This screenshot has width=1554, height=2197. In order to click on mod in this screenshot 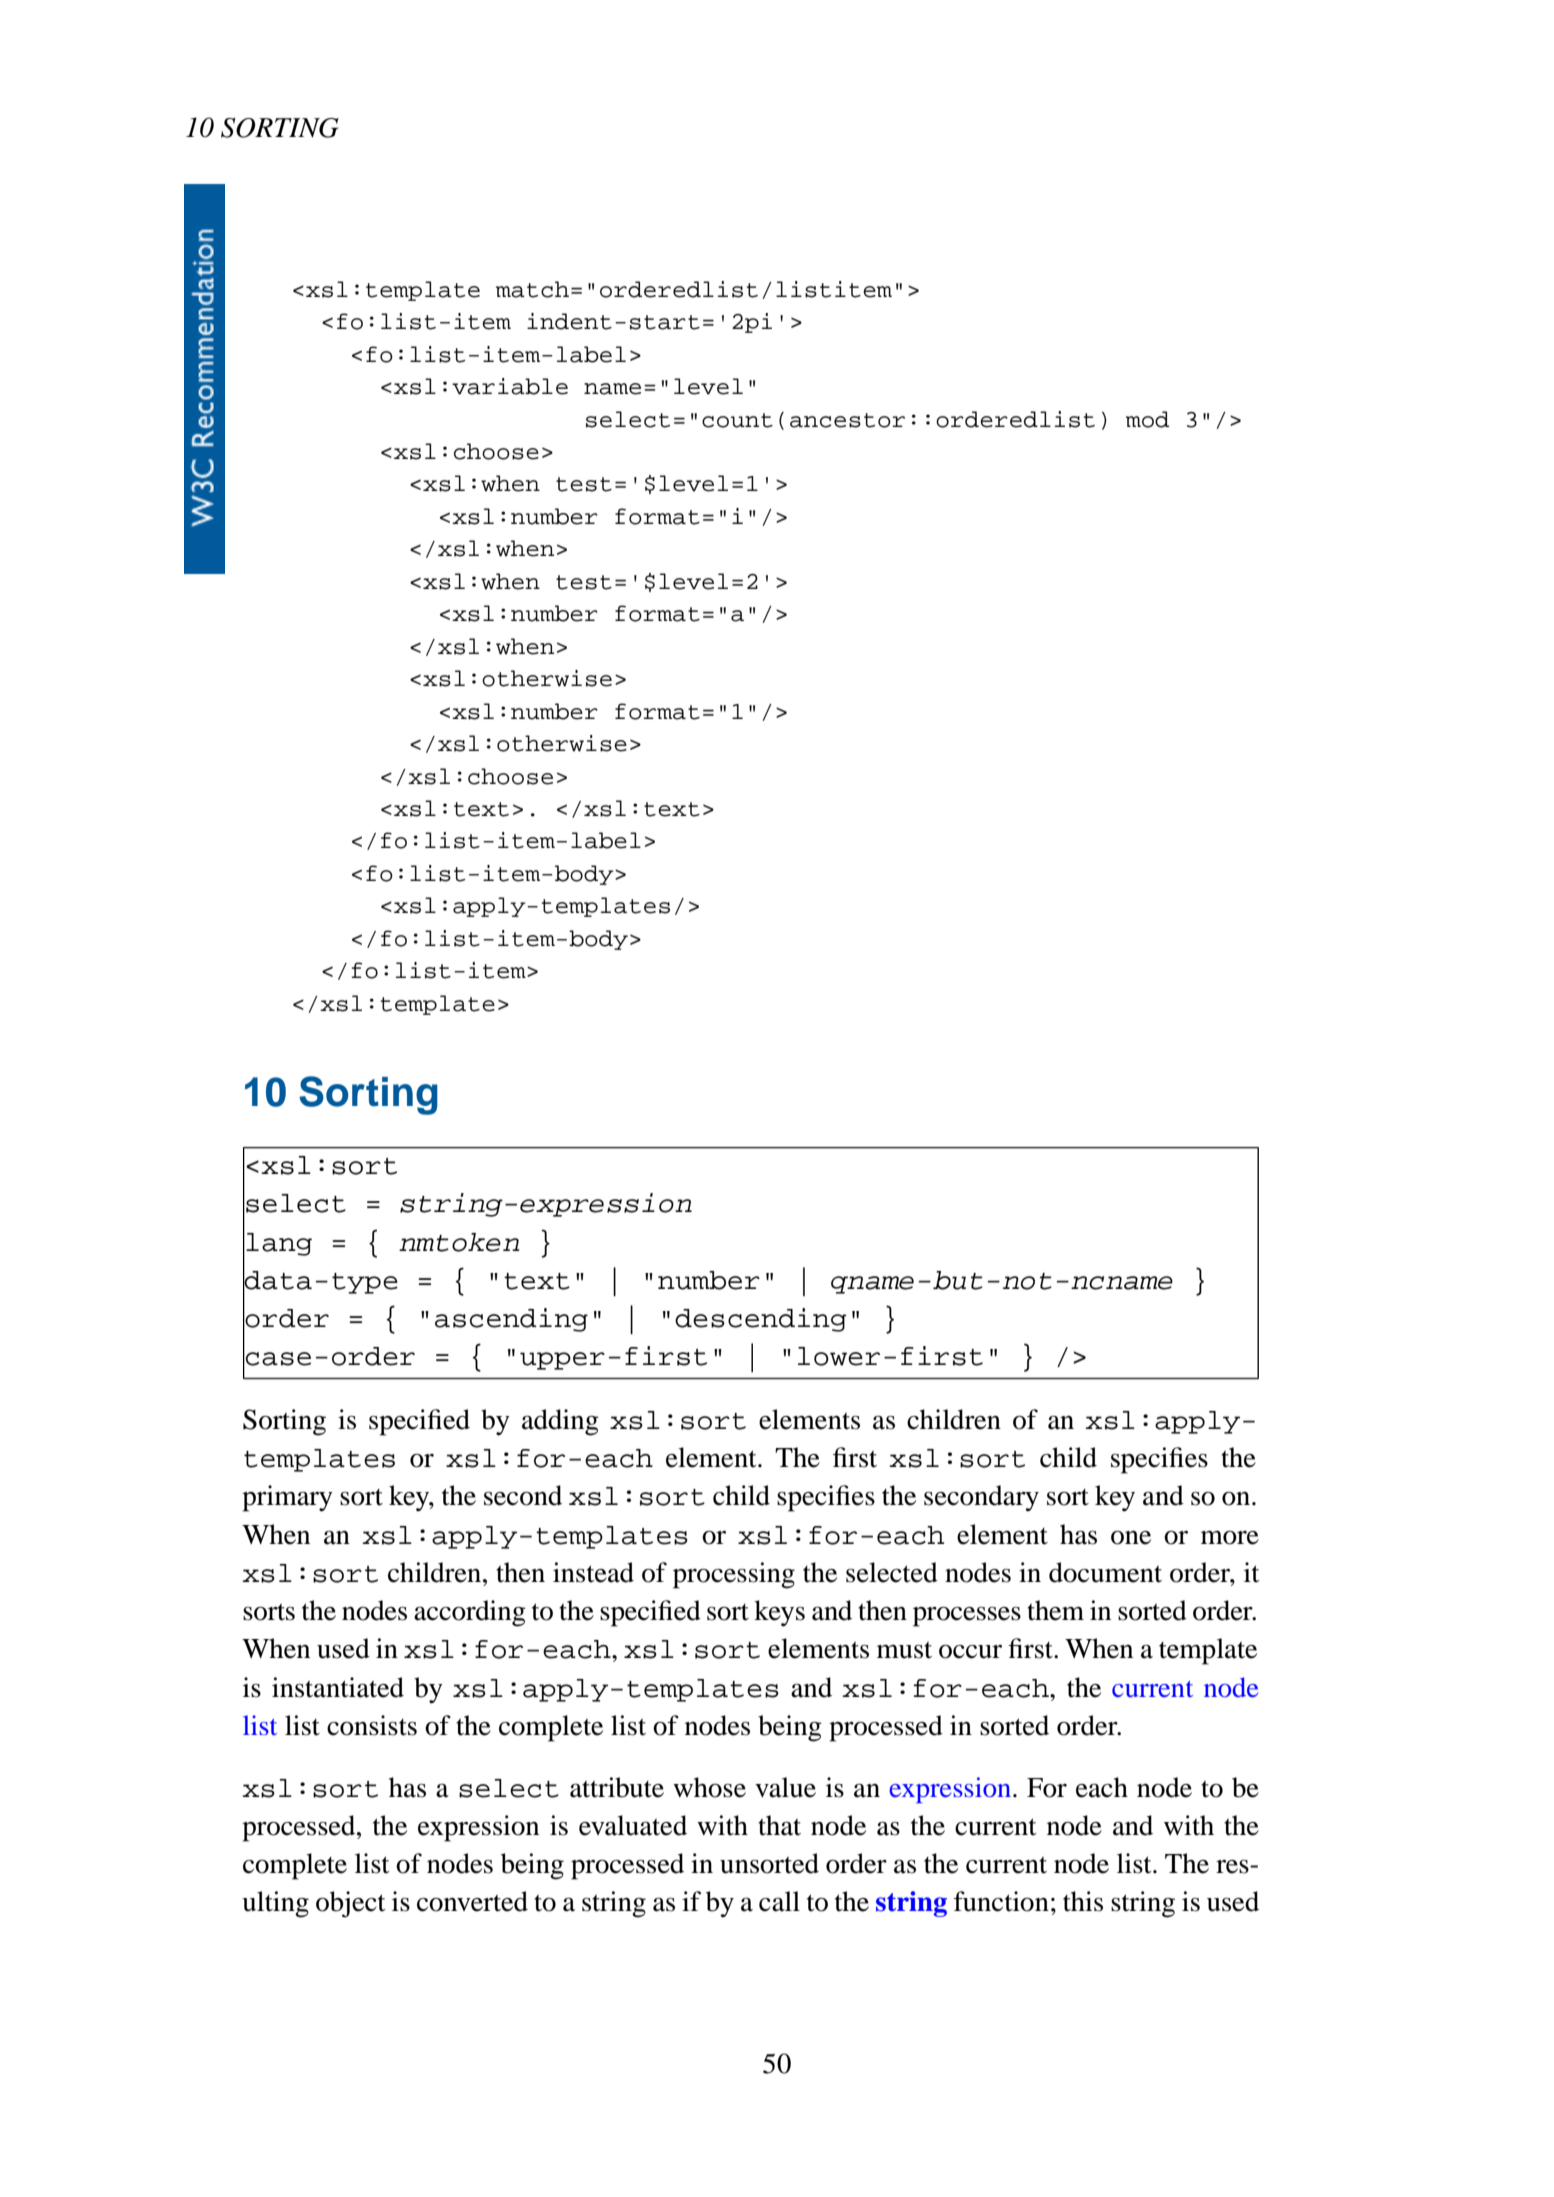, I will do `click(1147, 419)`.
